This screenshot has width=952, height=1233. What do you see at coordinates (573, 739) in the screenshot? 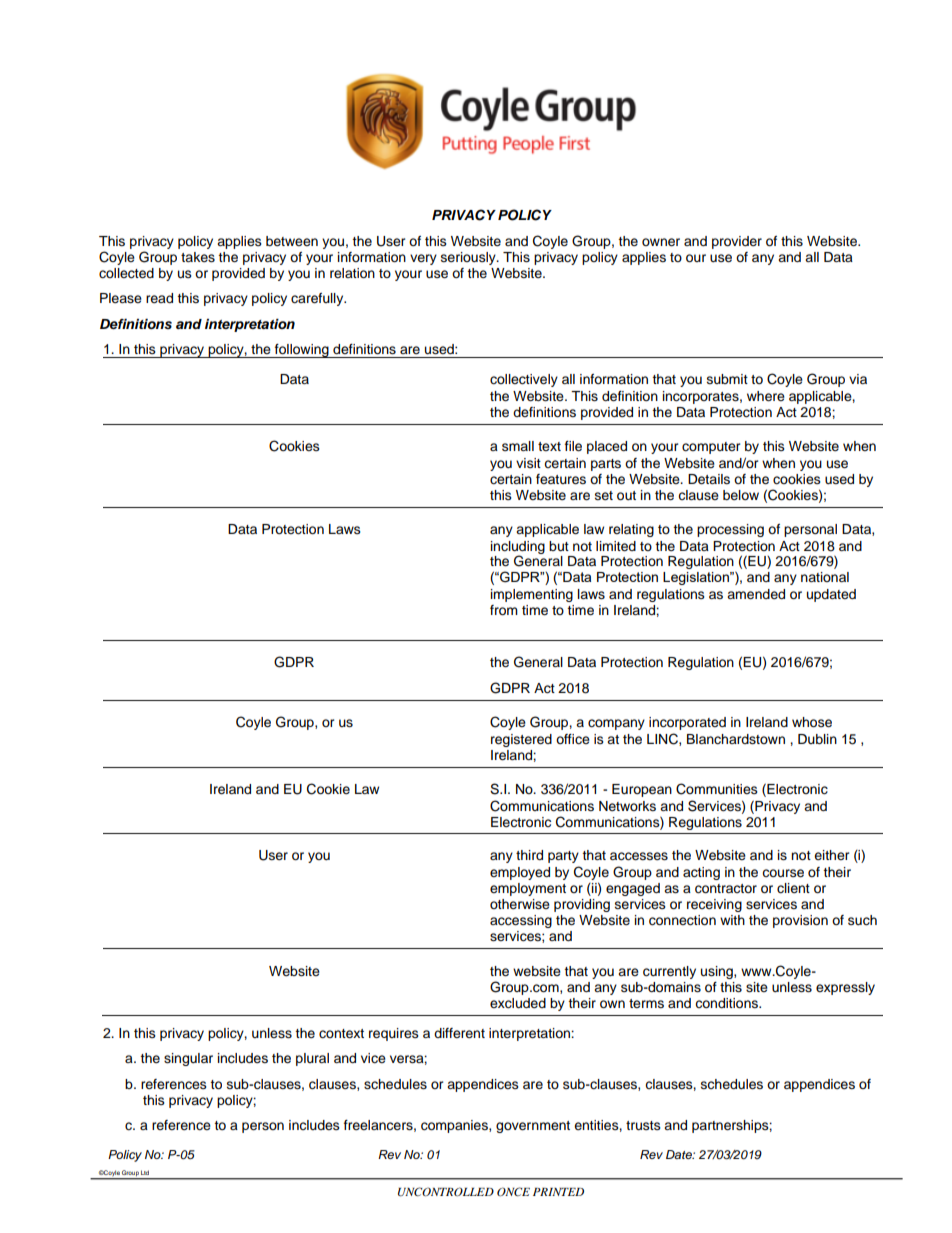
I see `office` at bounding box center [573, 739].
